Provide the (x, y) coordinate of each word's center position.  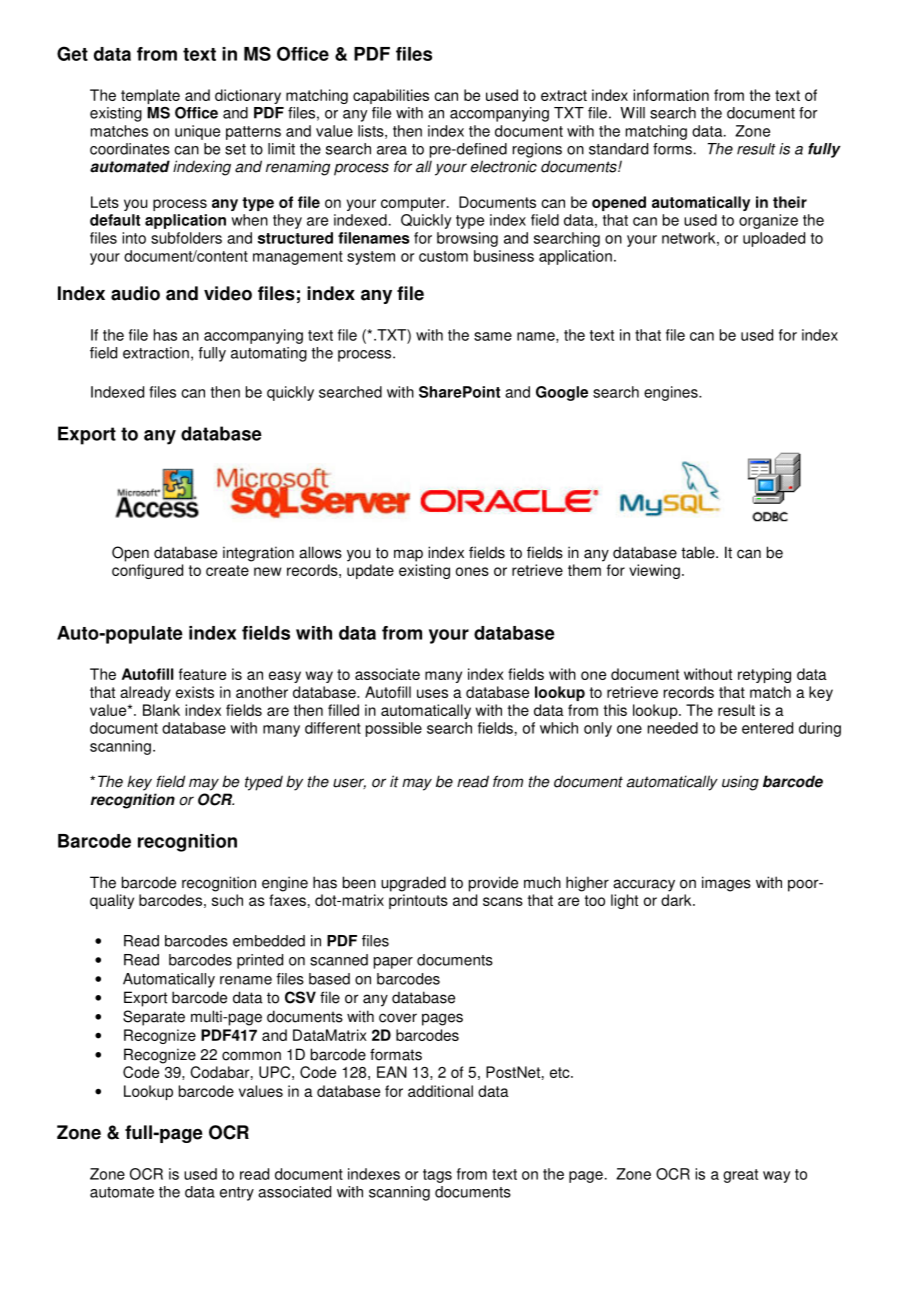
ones (472, 571)
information (671, 95)
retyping (764, 675)
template (150, 96)
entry (237, 1194)
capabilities (391, 96)
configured (147, 571)
